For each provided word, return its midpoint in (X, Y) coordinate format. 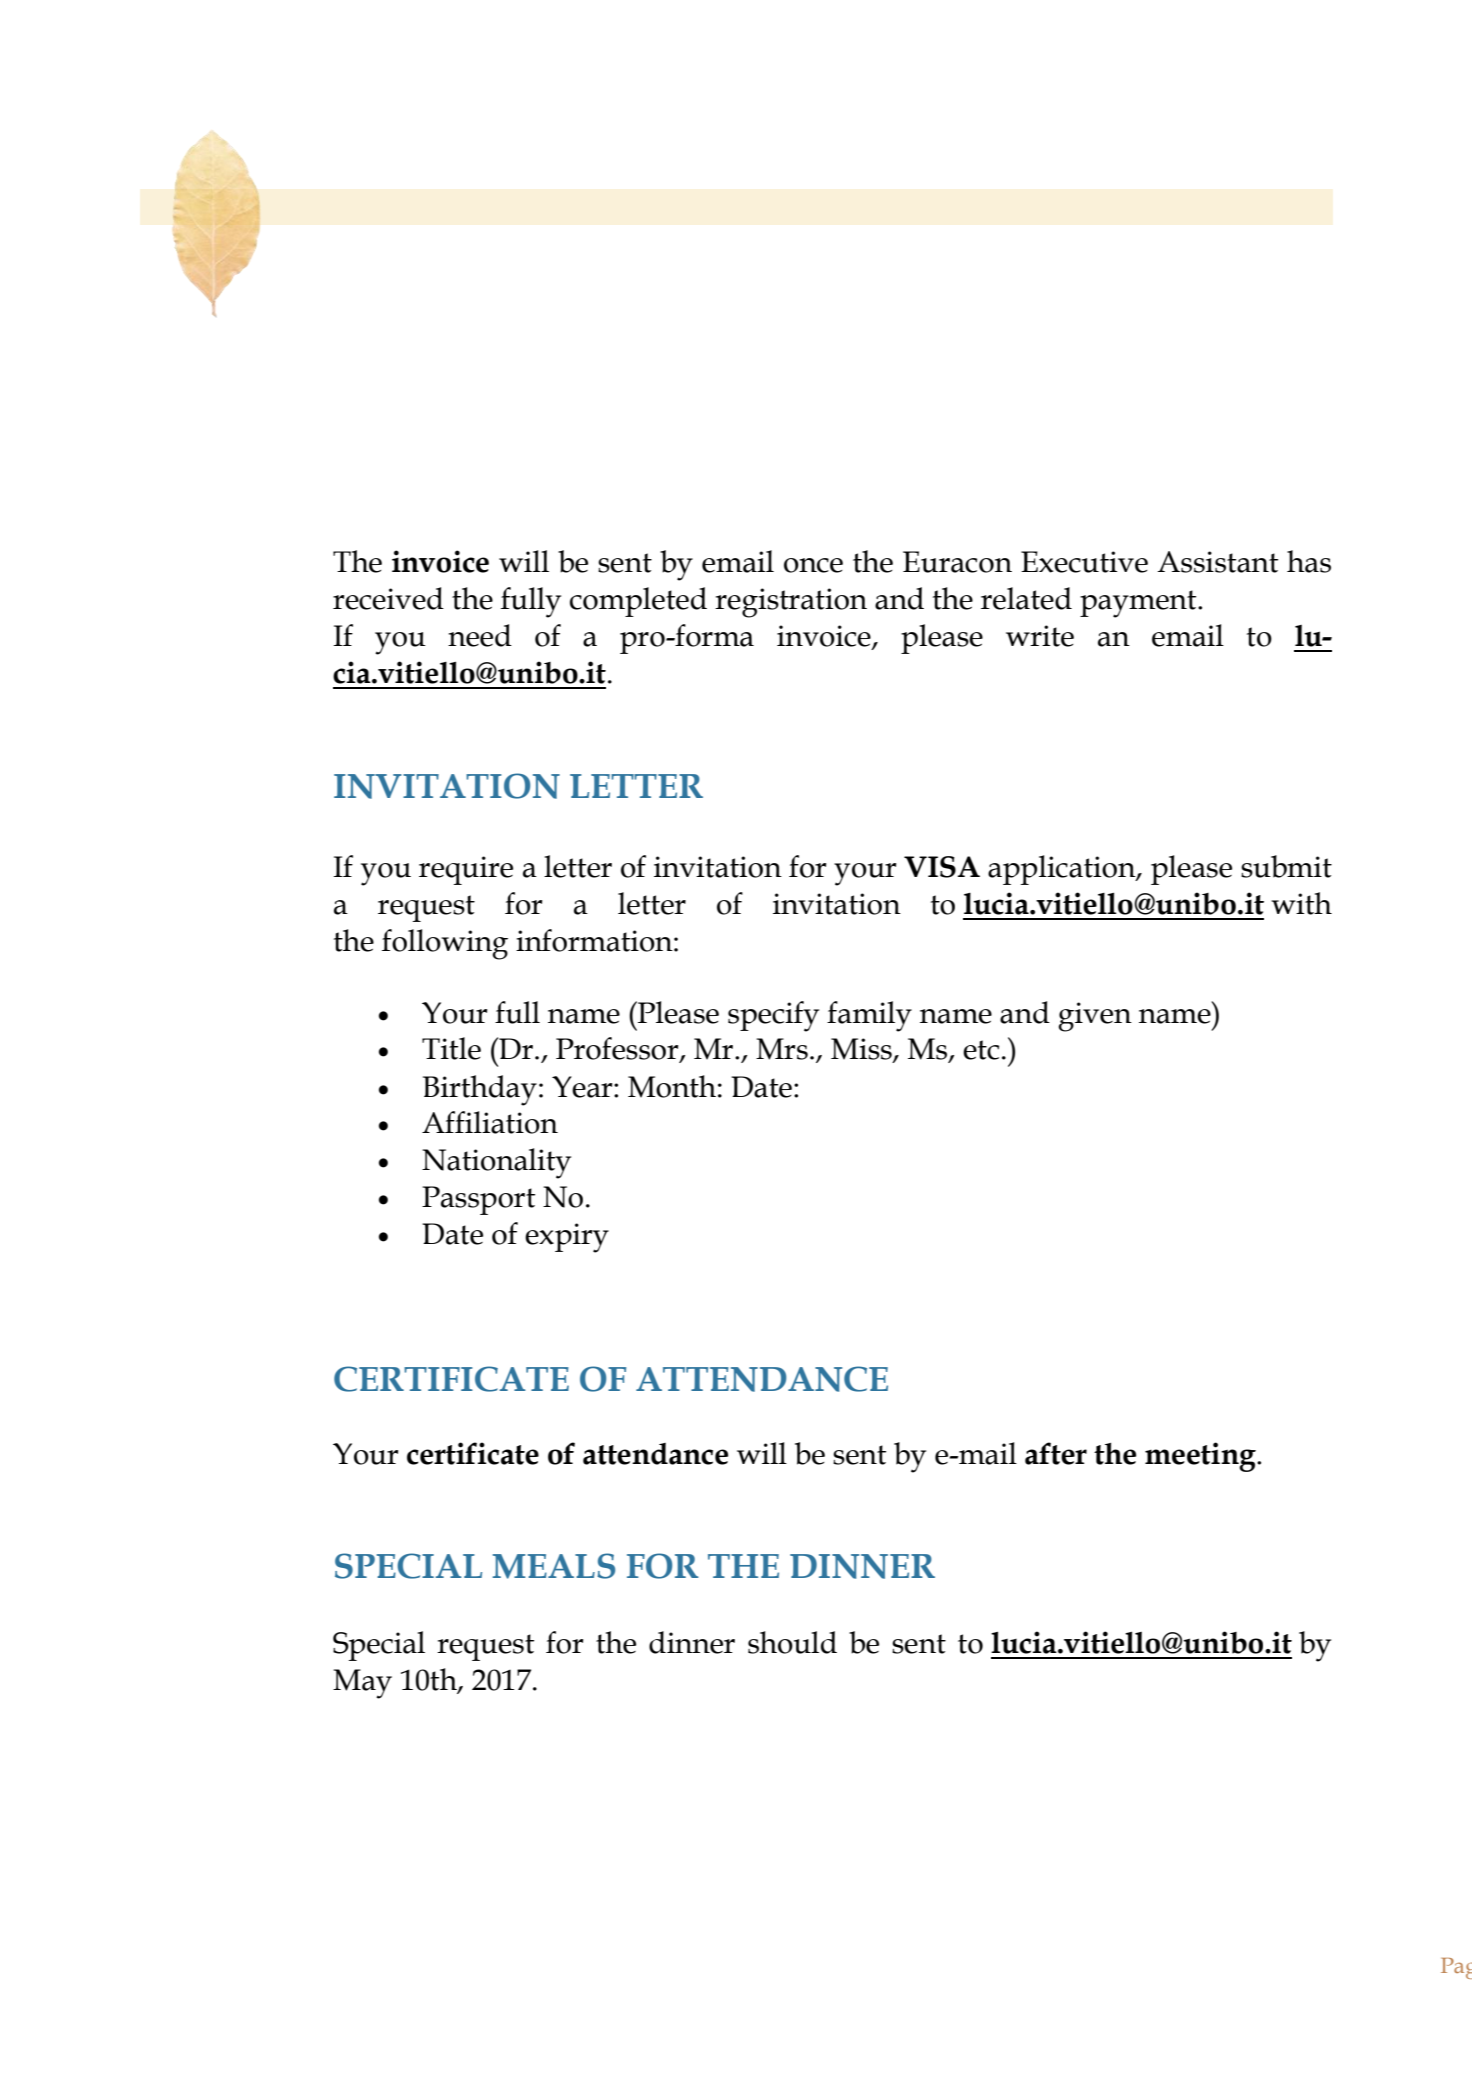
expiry (567, 1238)
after (1056, 1453)
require (466, 870)
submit (1286, 866)
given (1095, 1017)
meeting (1201, 1457)
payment (1139, 604)
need (480, 635)
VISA (942, 867)
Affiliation (490, 1122)
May (362, 1684)
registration (791, 603)
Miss (862, 1050)
